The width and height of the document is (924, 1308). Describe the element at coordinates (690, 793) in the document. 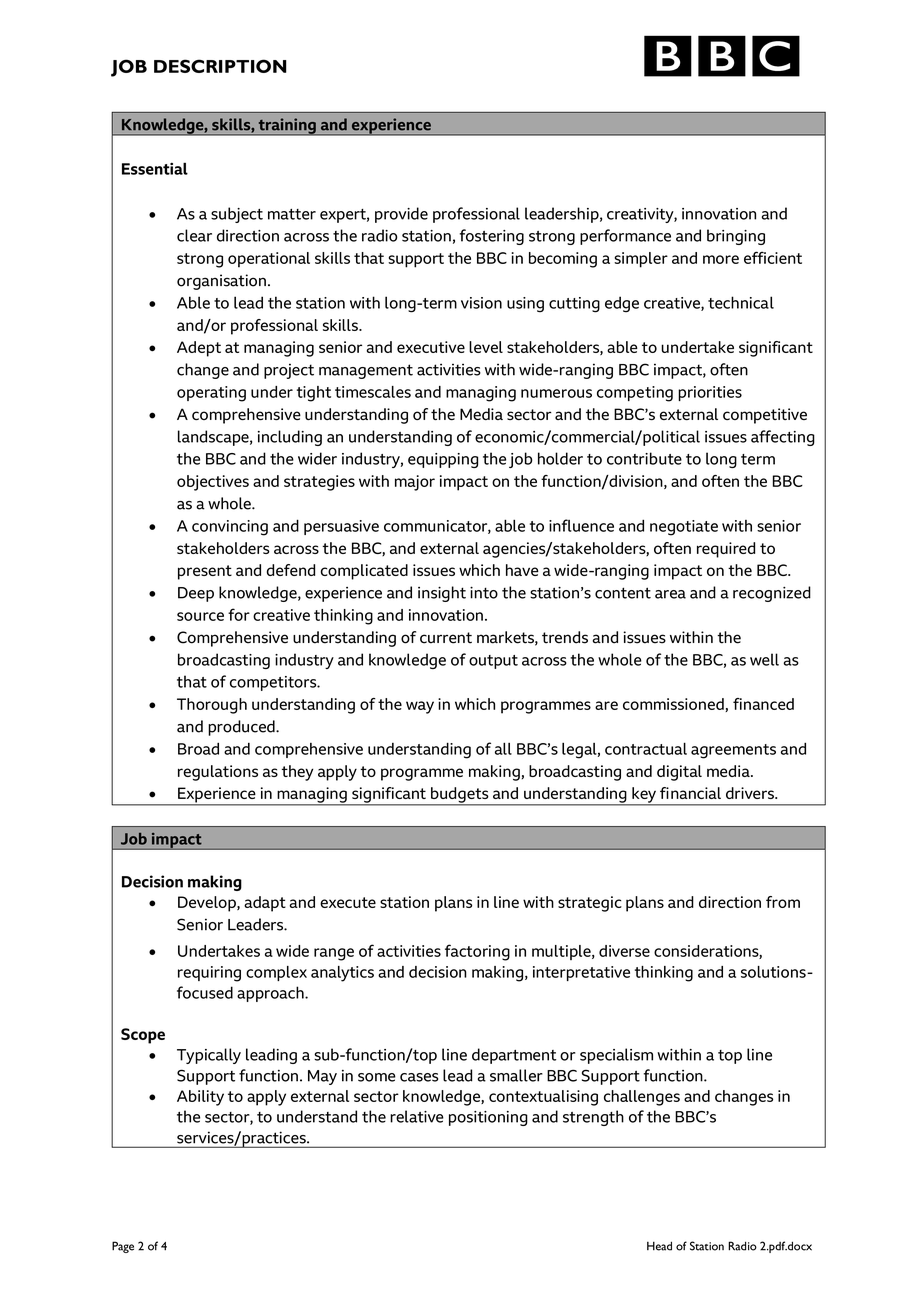

I see `financial` at that location.
